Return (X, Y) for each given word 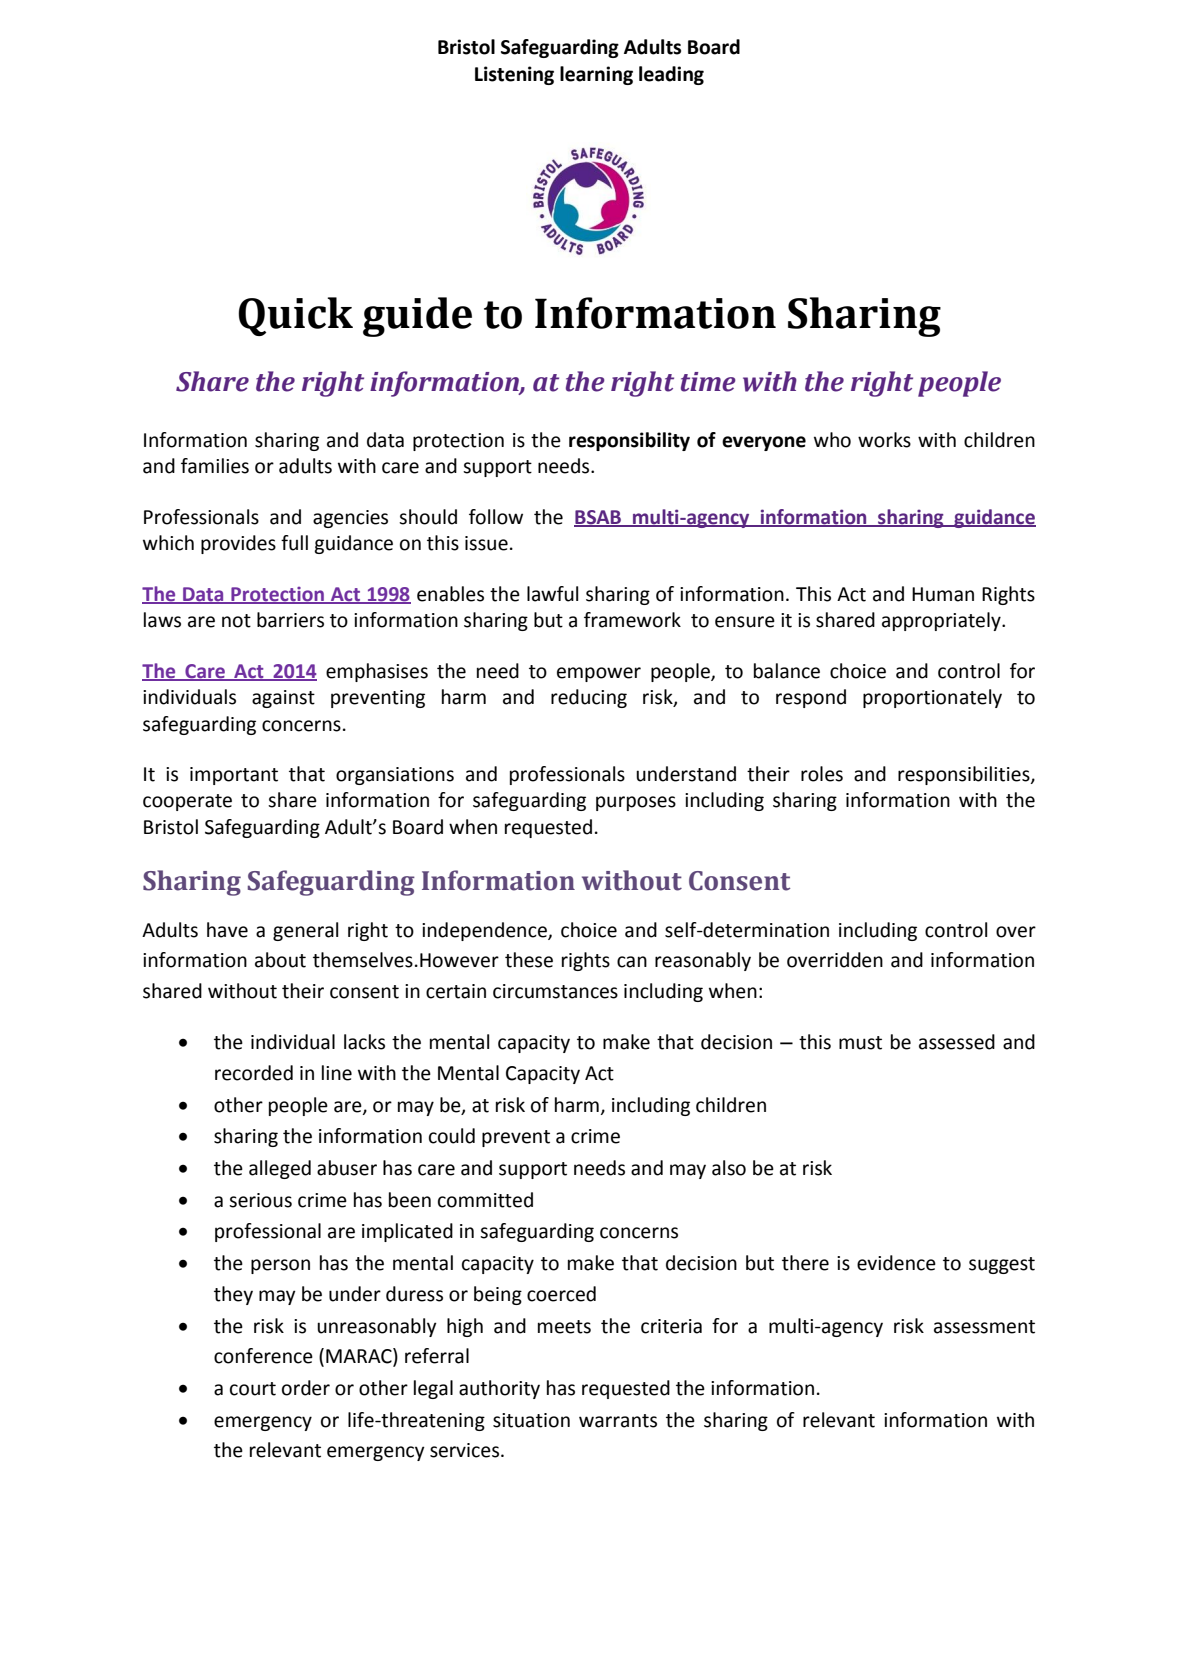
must (860, 1043)
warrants (618, 1421)
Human (943, 594)
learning (596, 75)
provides (238, 544)
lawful (552, 594)
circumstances (555, 991)
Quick (295, 316)
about (280, 960)
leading (671, 75)
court (253, 1389)
